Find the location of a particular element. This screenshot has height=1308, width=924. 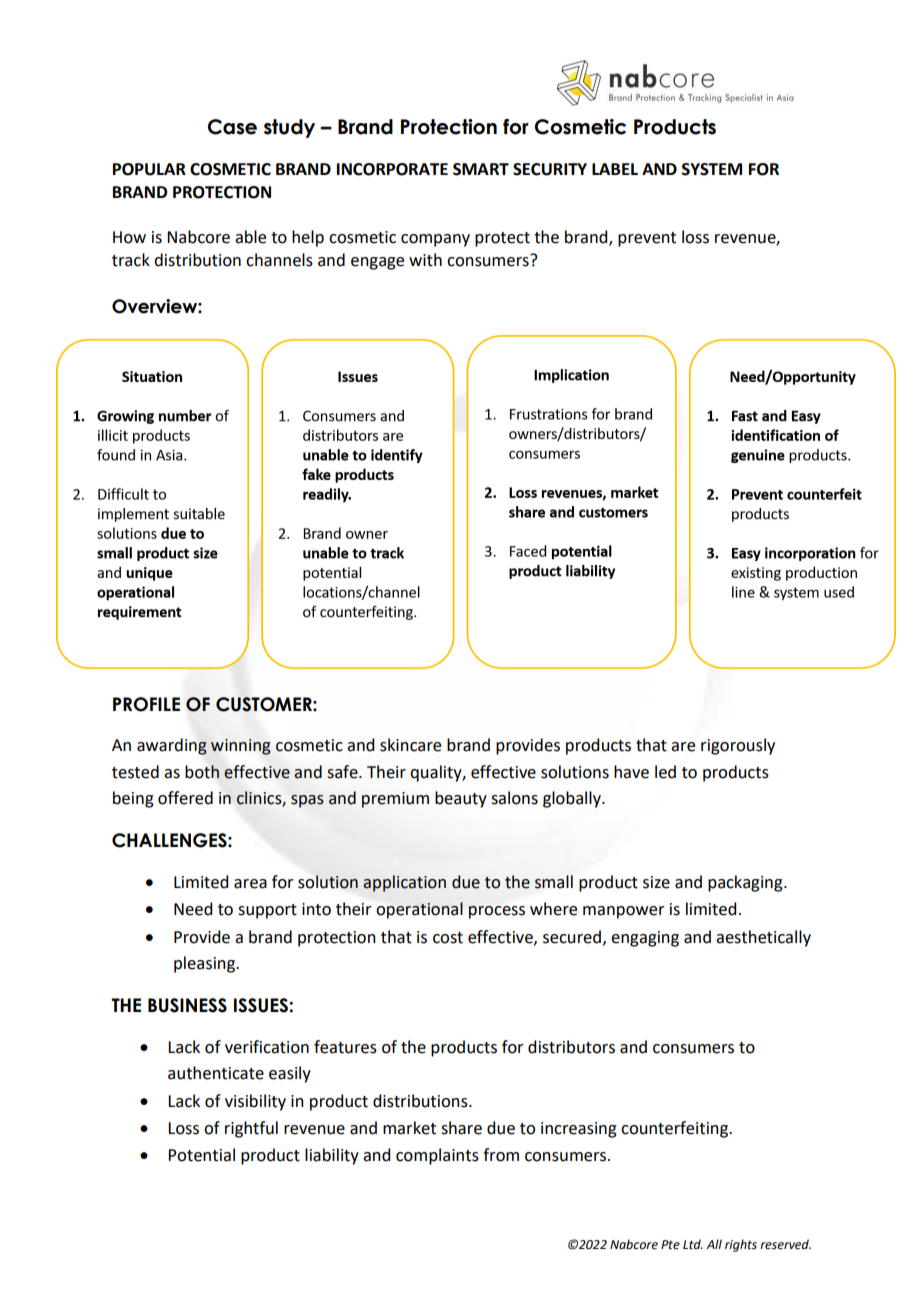

rigorously is located at coordinates (738, 746).
